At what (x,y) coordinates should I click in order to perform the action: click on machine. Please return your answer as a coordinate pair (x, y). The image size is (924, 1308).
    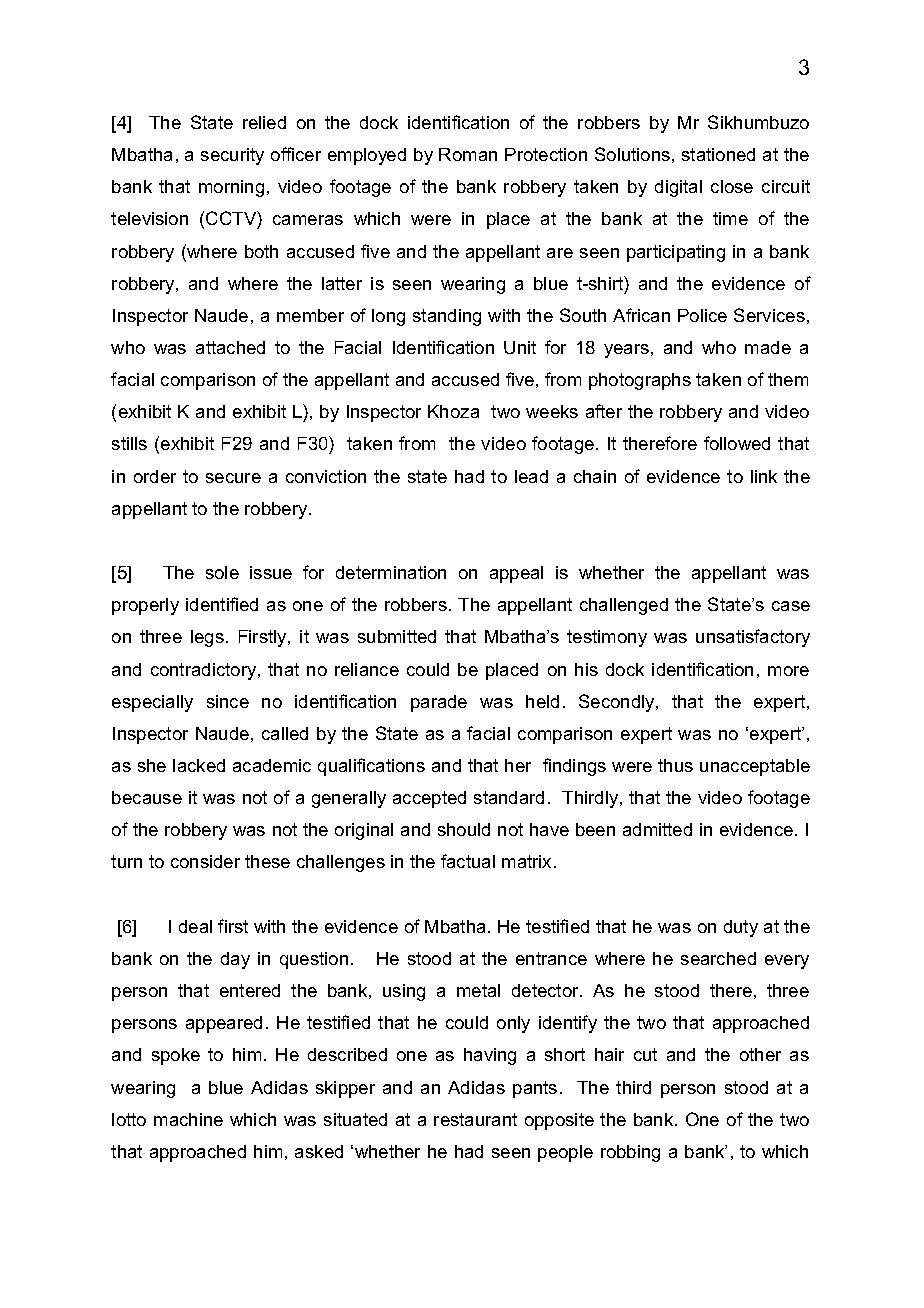
    Looking at the image, I should click on (188, 1119).
